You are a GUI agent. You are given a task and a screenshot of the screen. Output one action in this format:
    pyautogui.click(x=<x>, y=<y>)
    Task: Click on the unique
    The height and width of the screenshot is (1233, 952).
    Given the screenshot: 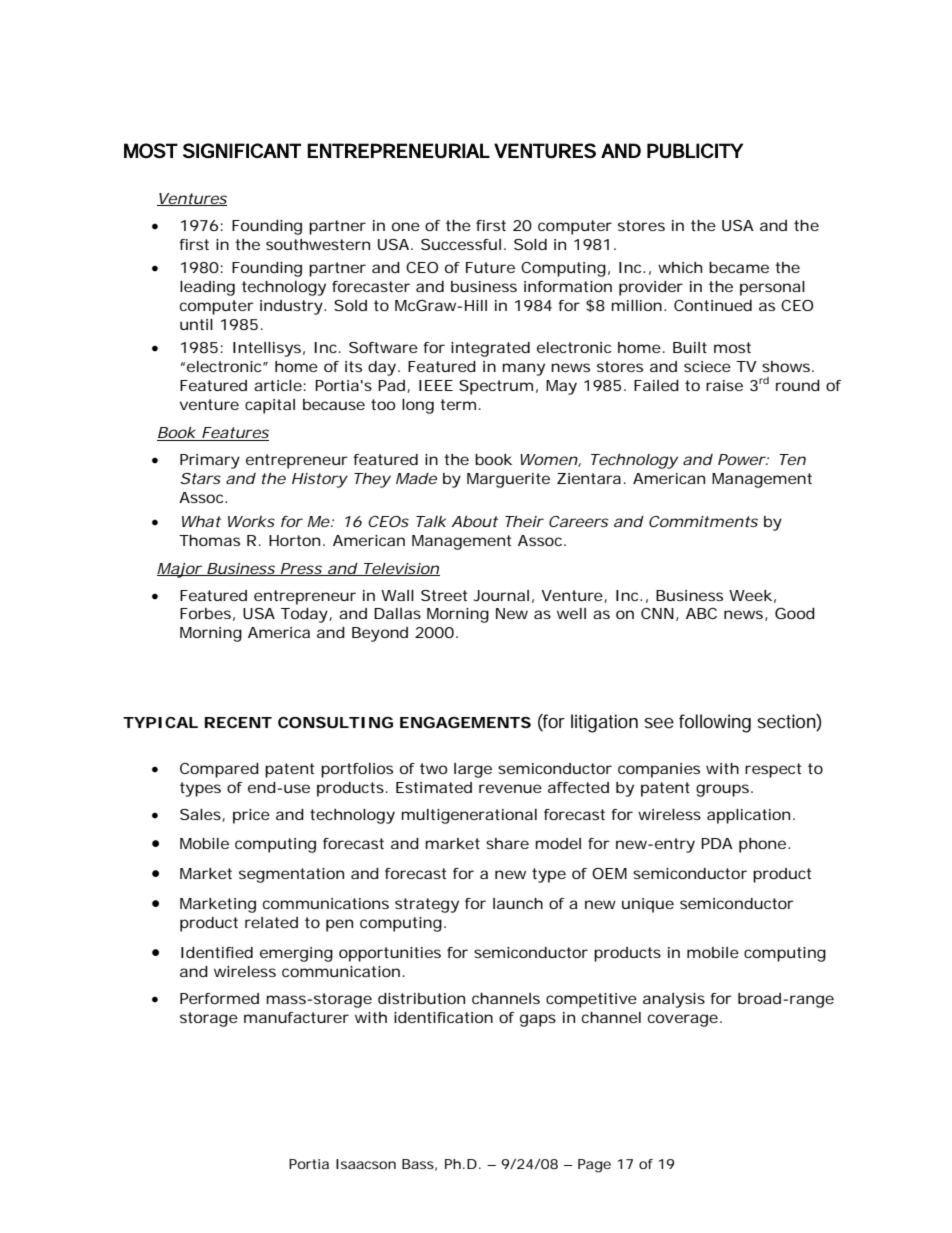 What is the action you would take?
    pyautogui.click(x=648, y=905)
